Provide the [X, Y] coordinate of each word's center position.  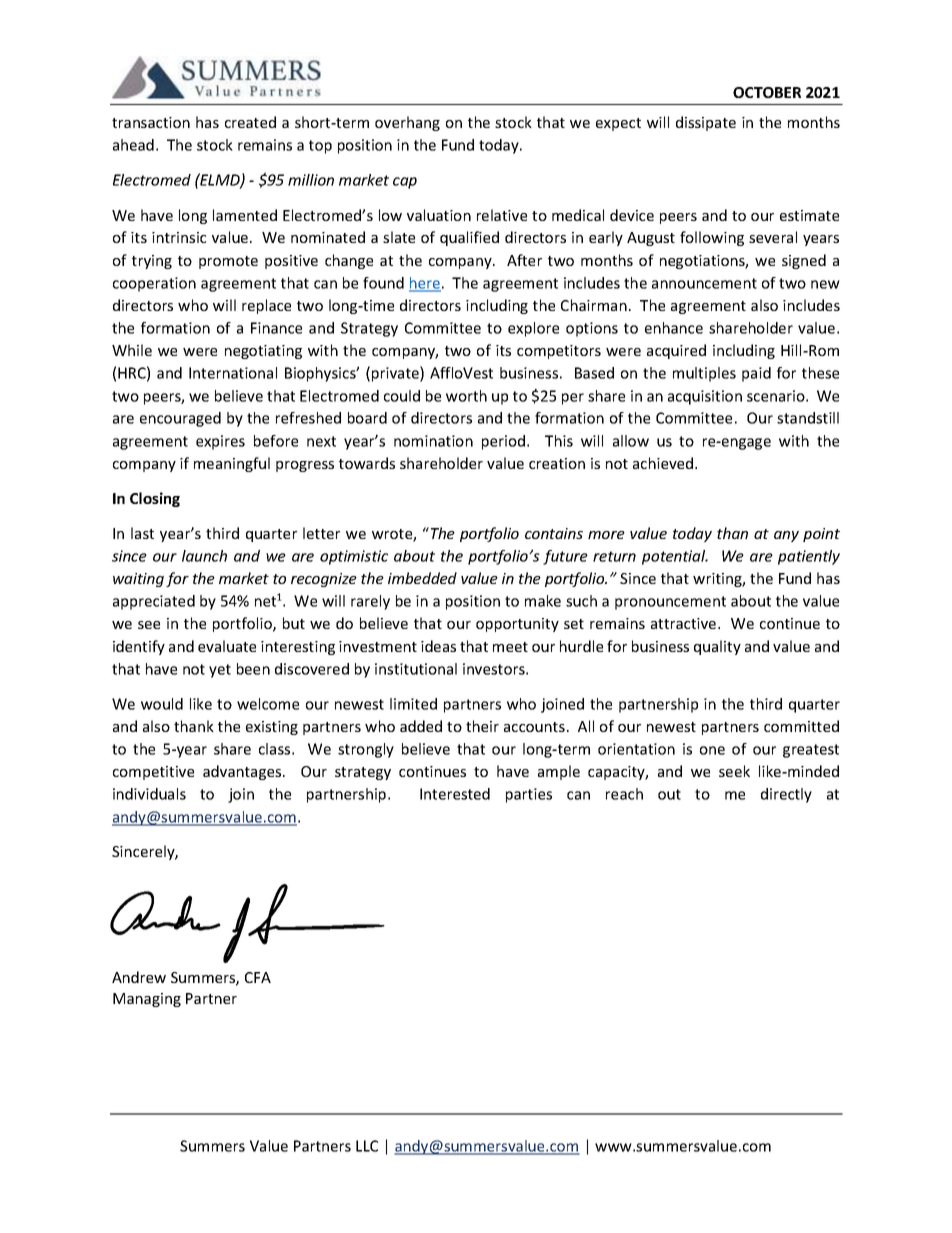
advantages [243, 772]
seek [734, 771]
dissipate [706, 123]
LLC [367, 1146]
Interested [455, 794]
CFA [258, 977]
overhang [407, 123]
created [250, 122]
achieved [664, 463]
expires [220, 442]
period [505, 442]
